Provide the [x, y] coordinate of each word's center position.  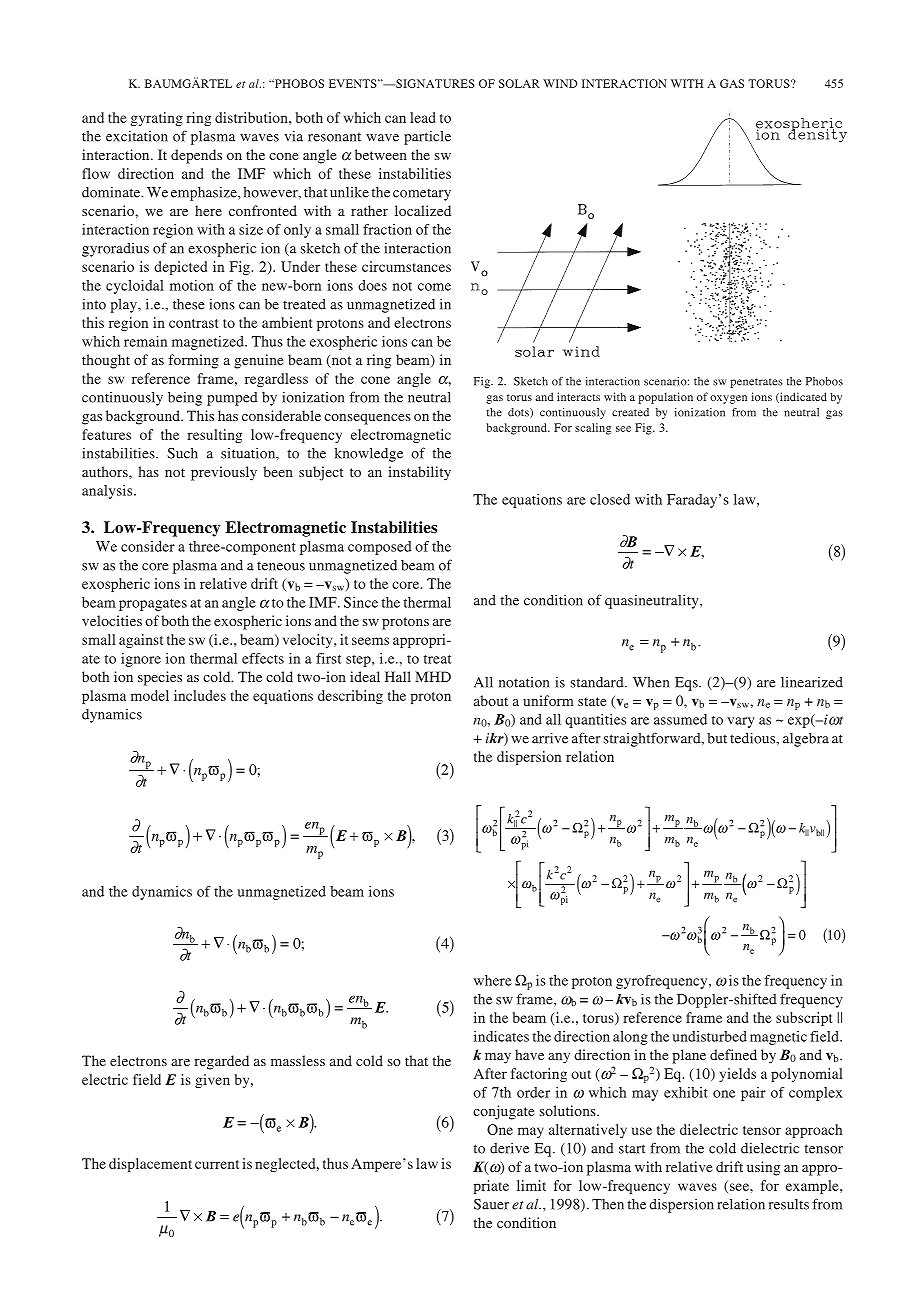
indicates [501, 1036]
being [185, 398]
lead [423, 117]
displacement [150, 1165]
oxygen [728, 399]
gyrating [157, 119]
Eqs [687, 684]
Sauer [491, 1204]
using [763, 1168]
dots [519, 413]
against [141, 641]
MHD [433, 676]
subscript [804, 1019]
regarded [221, 1062]
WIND [560, 83]
